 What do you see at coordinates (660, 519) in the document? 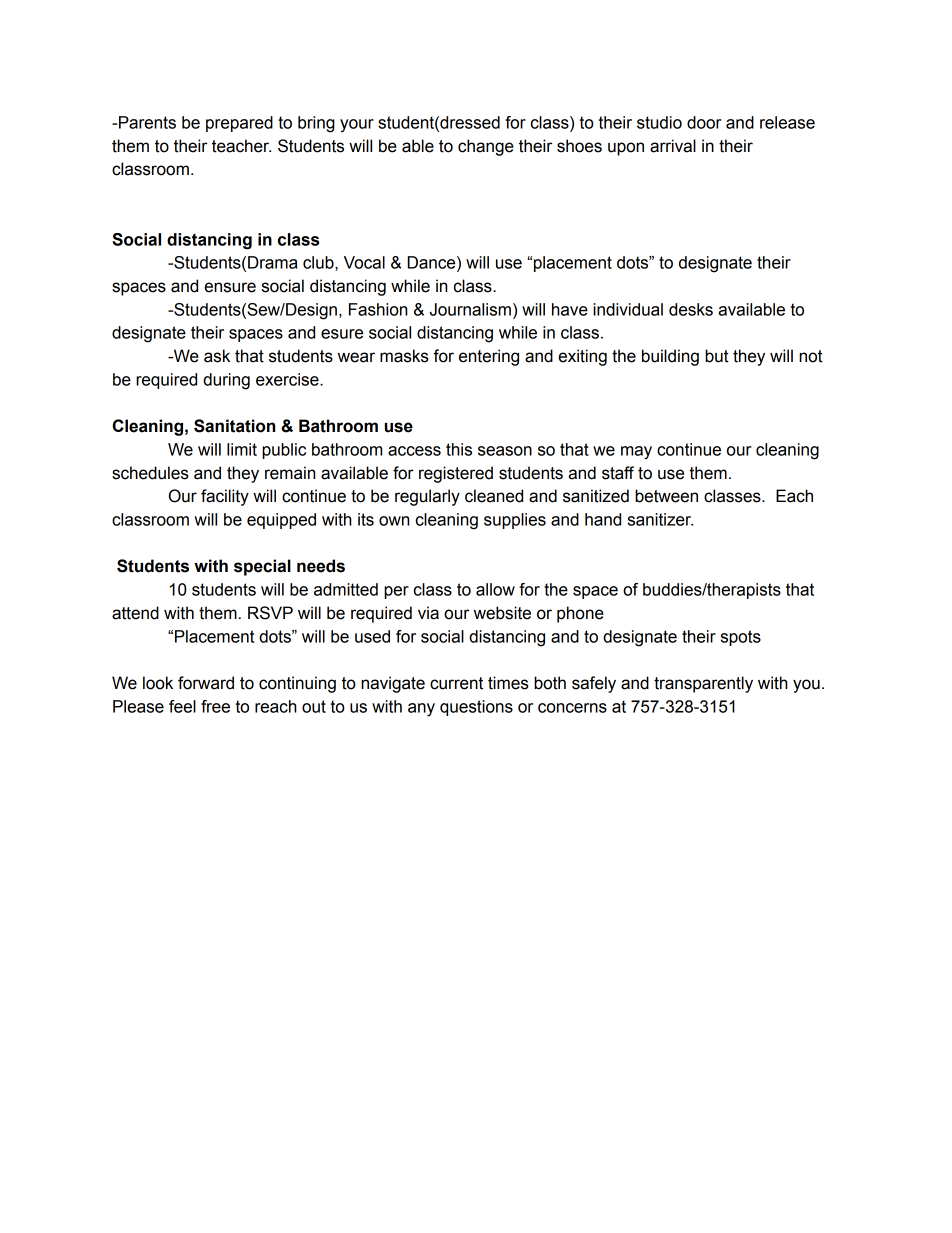
I see `sanitizer` at bounding box center [660, 519].
